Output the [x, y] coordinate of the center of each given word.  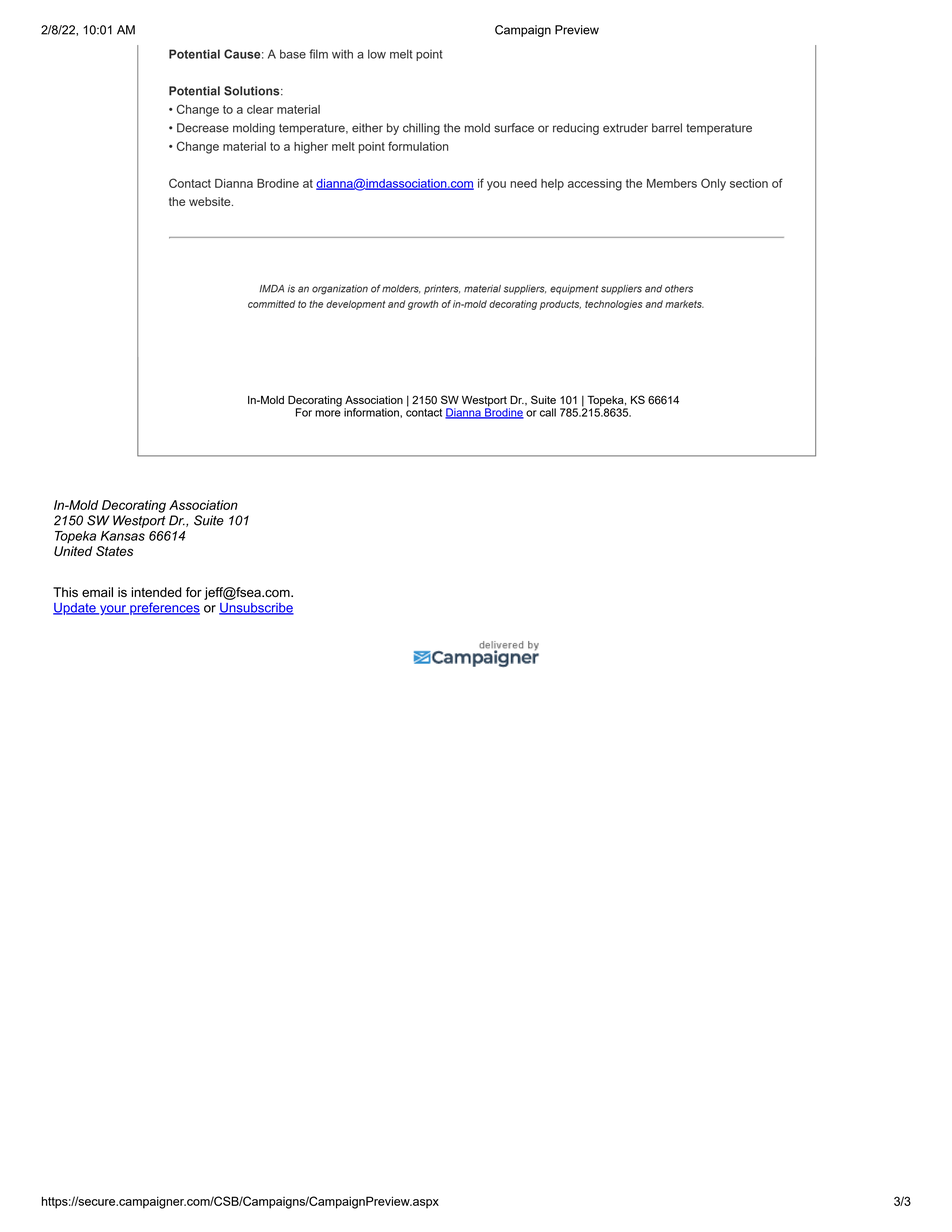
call [548, 412]
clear [260, 109]
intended [156, 592]
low [377, 54]
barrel [667, 128]
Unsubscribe [256, 609]
